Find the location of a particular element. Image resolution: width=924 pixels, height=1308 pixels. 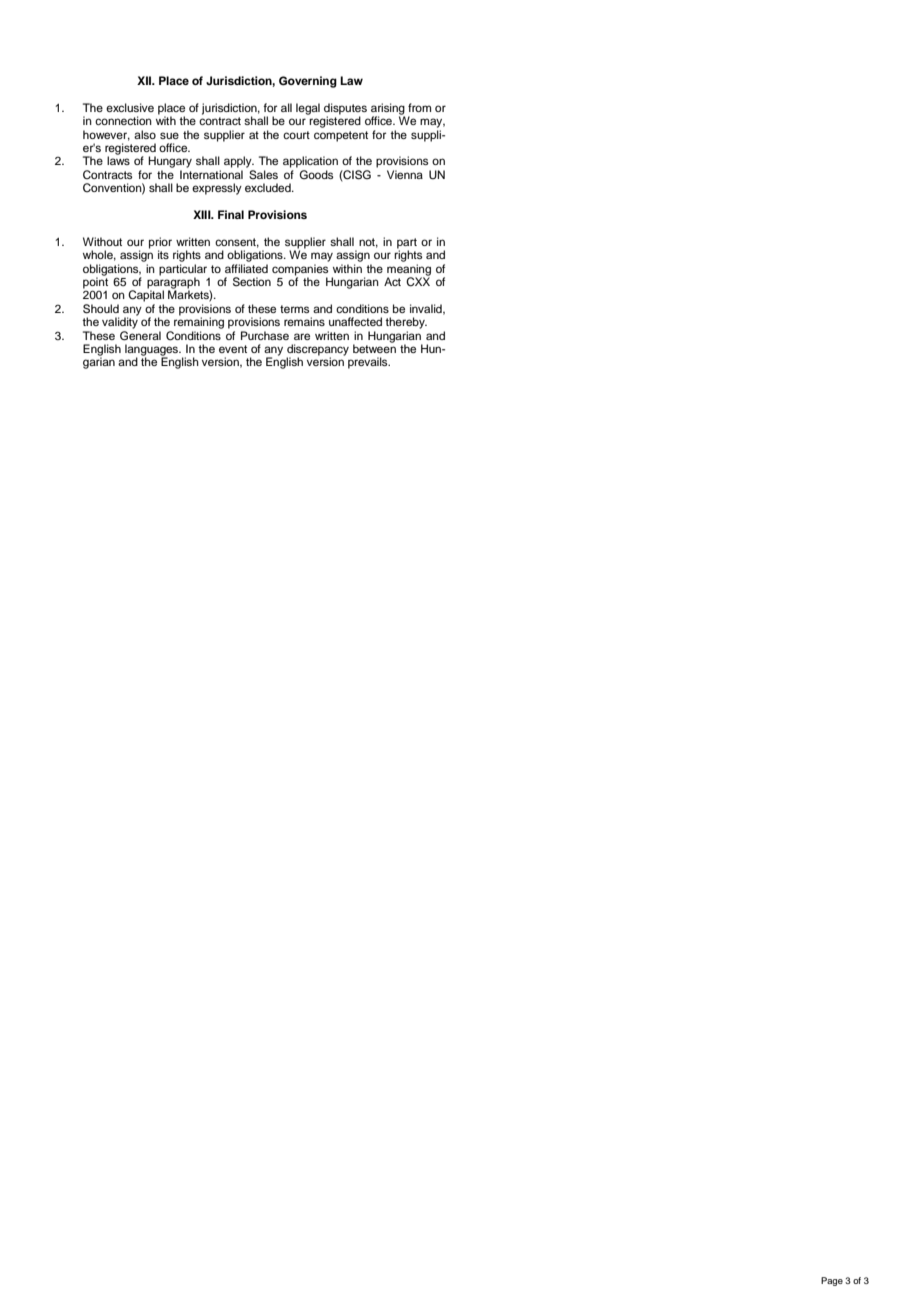

languages is located at coordinates (153, 351).
